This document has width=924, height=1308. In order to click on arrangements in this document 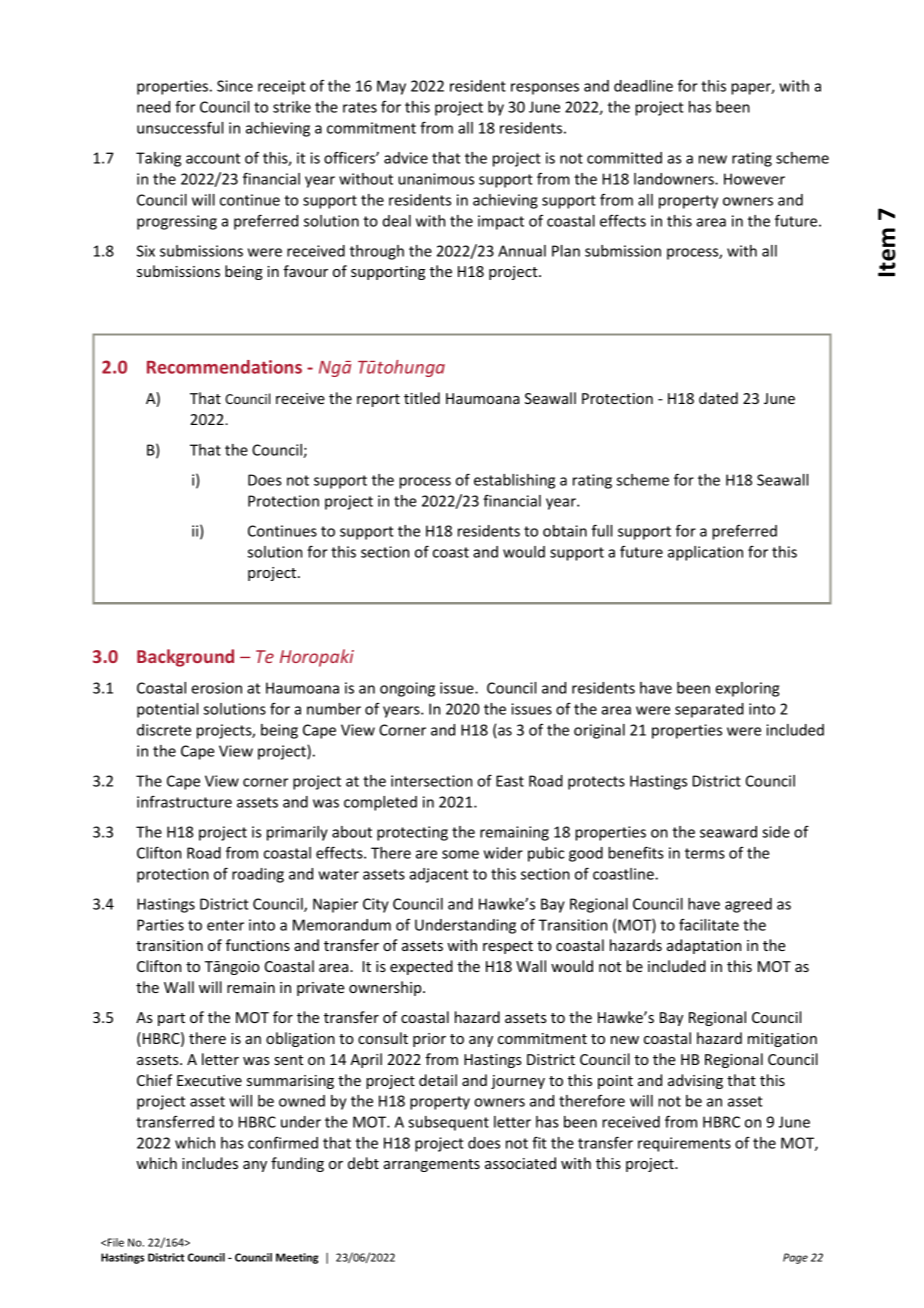, I will do `click(432, 1165)`.
